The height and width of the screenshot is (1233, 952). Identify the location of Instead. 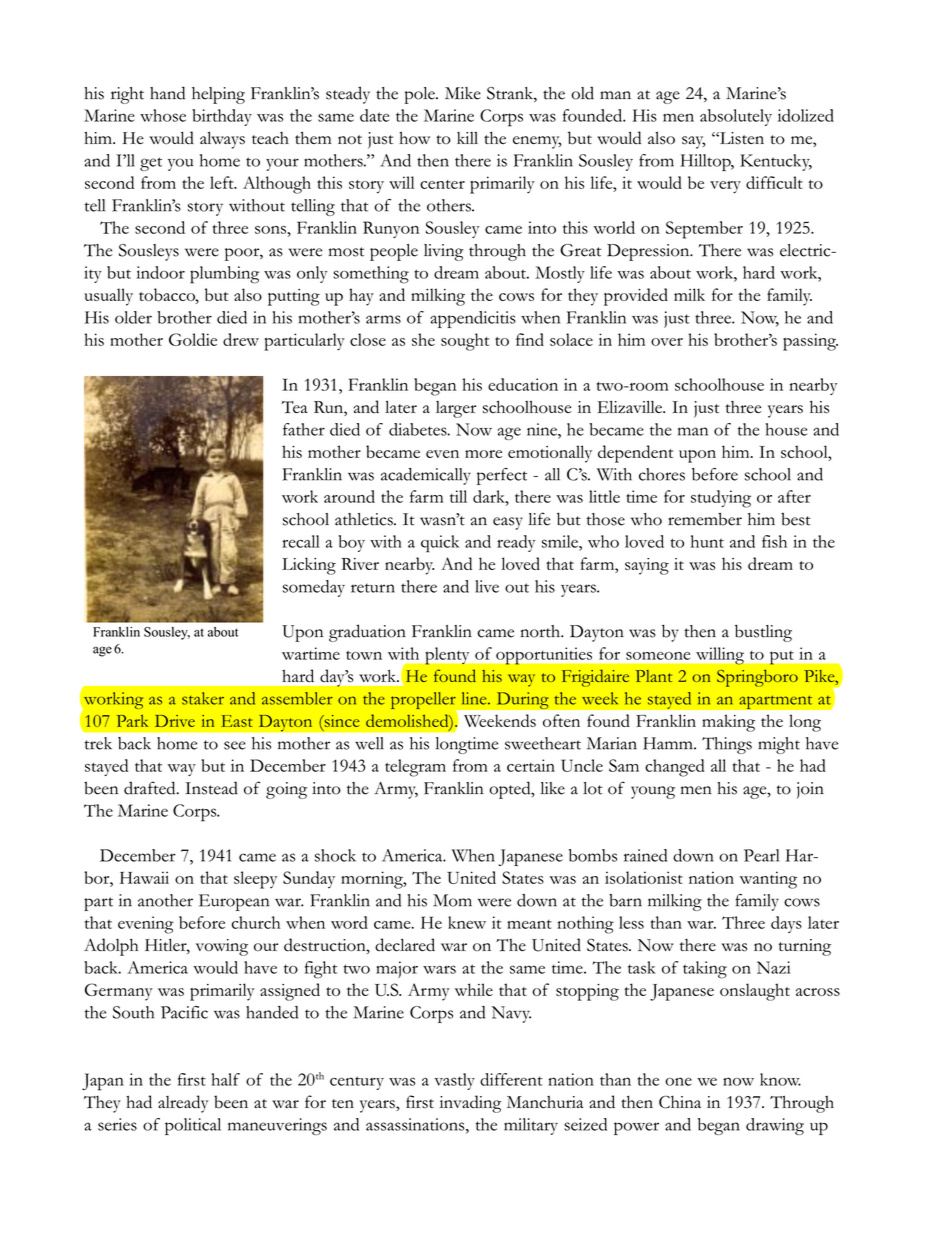
(211, 788).
